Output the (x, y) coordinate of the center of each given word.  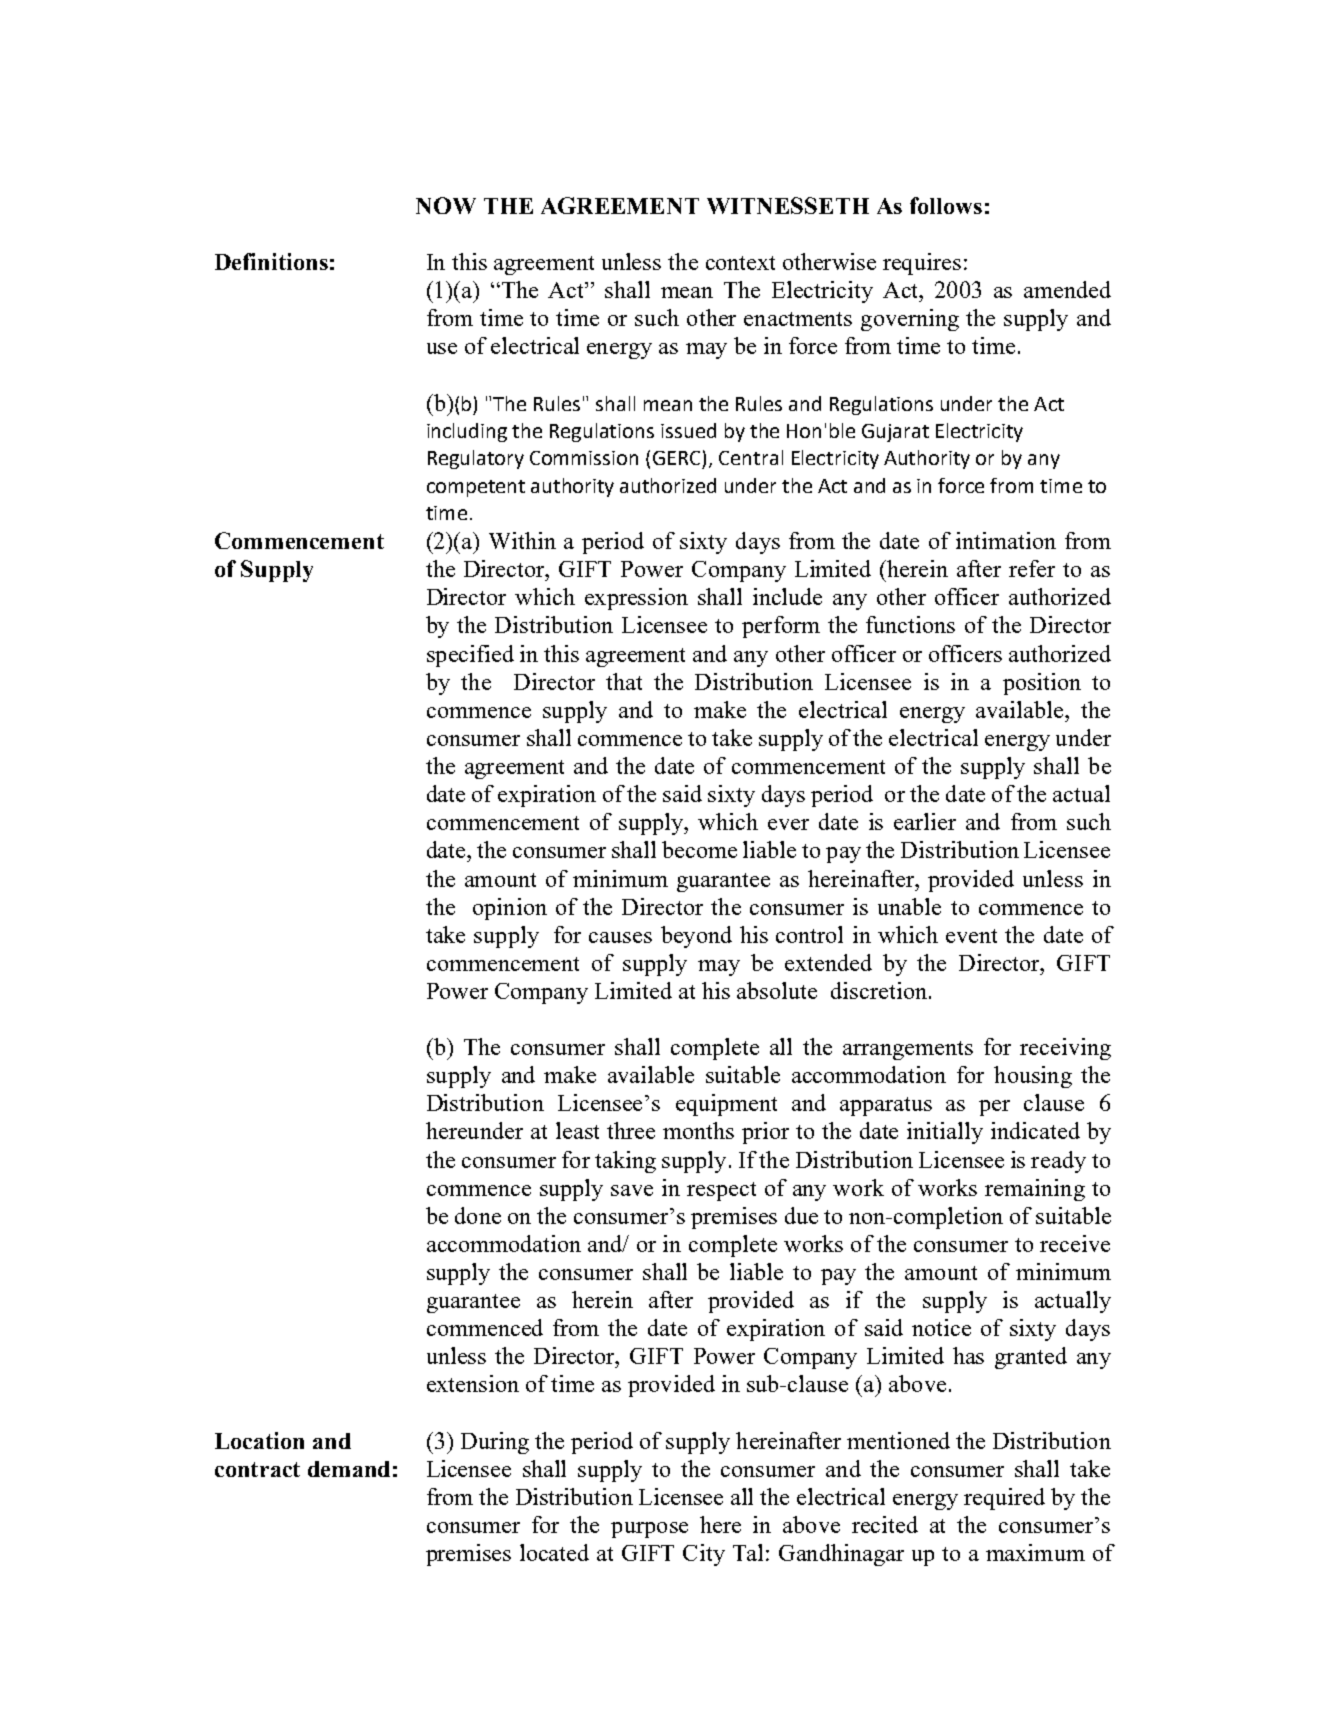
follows (946, 205)
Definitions (271, 261)
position (1042, 684)
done (478, 1215)
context (740, 263)
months (698, 1130)
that (624, 681)
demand (349, 1469)
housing (1033, 1077)
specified (470, 656)
